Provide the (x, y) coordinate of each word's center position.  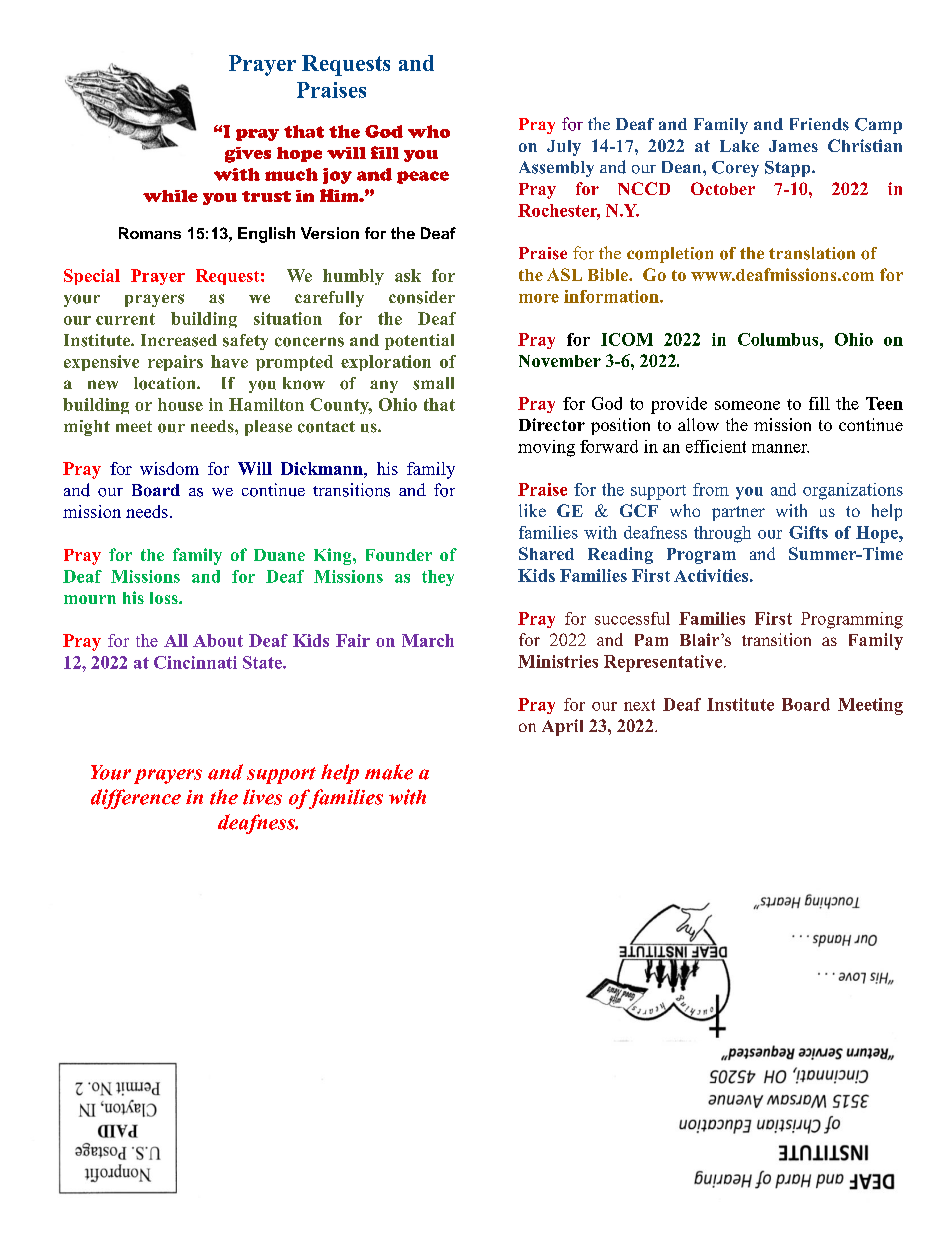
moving (546, 448)
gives (248, 155)
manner (780, 448)
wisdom (169, 468)
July (564, 148)
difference (136, 799)
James (793, 146)
